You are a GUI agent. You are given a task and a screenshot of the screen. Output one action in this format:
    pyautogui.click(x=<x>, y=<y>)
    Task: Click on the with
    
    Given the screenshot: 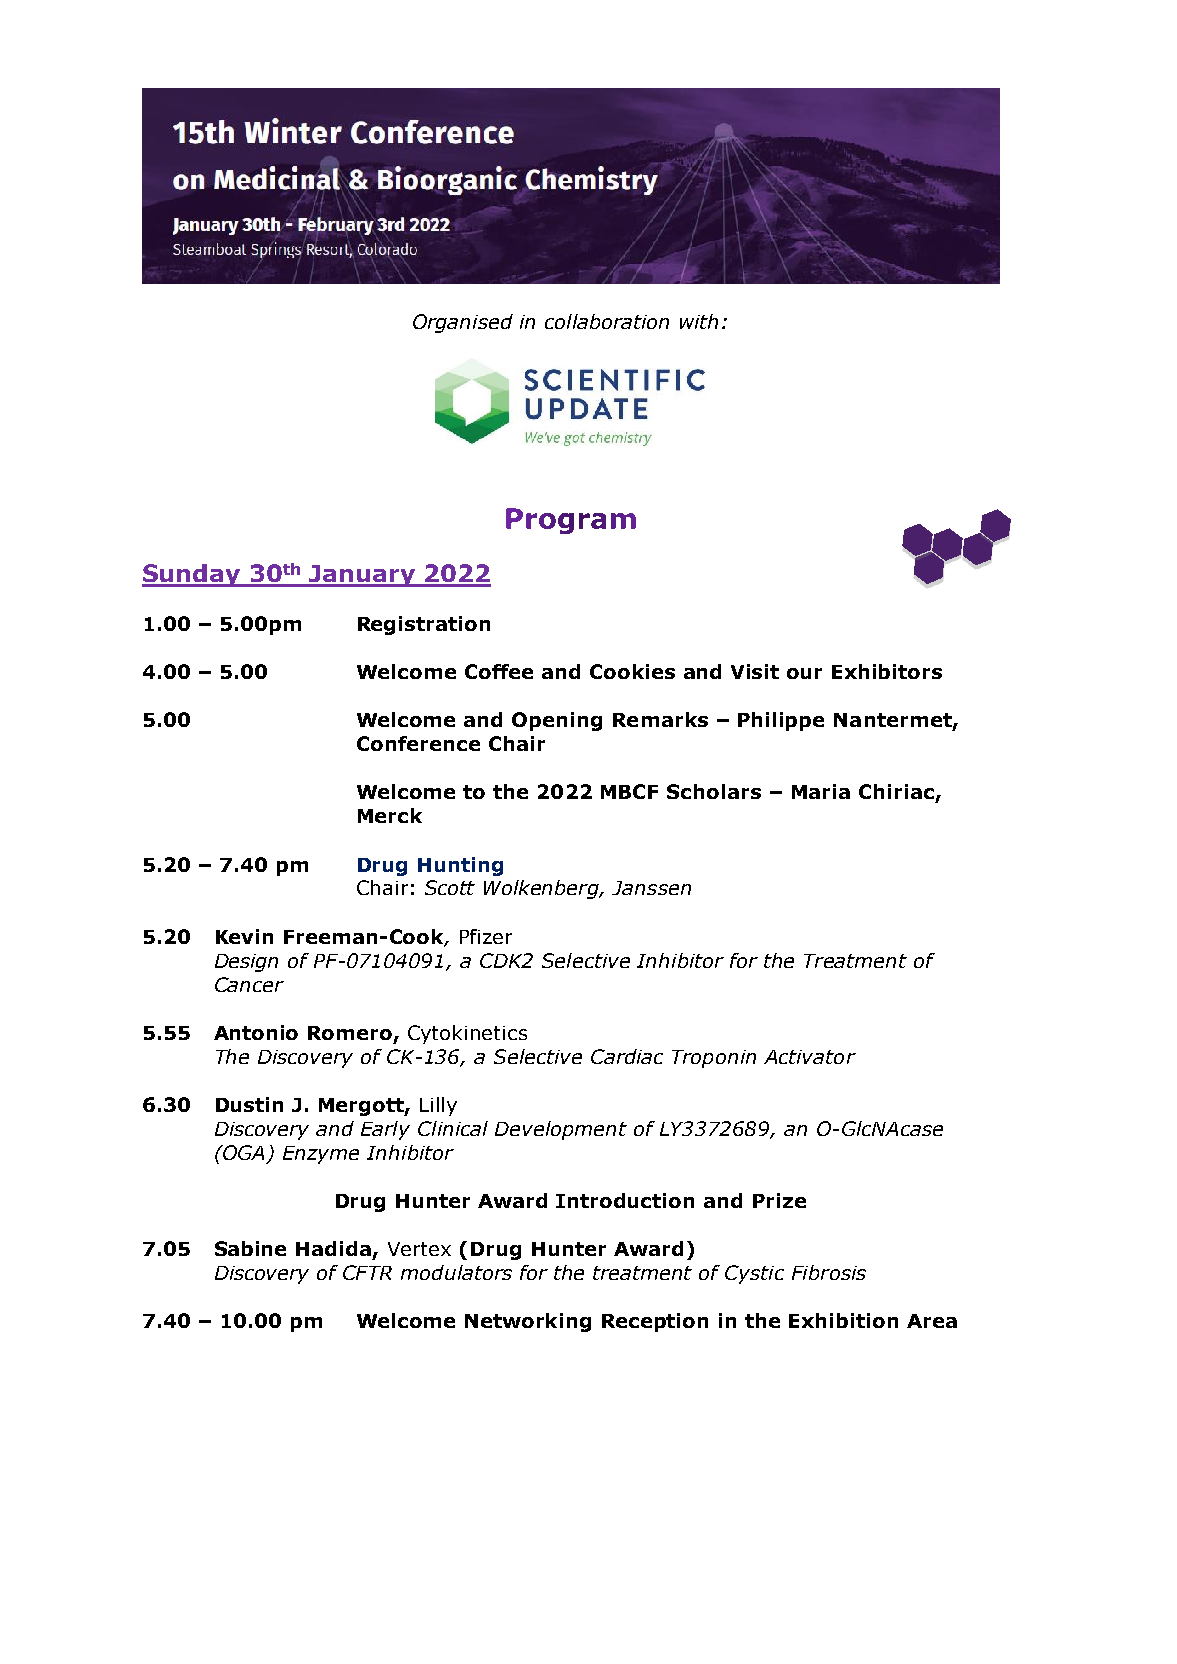 What is the action you would take?
    pyautogui.click(x=699, y=321)
